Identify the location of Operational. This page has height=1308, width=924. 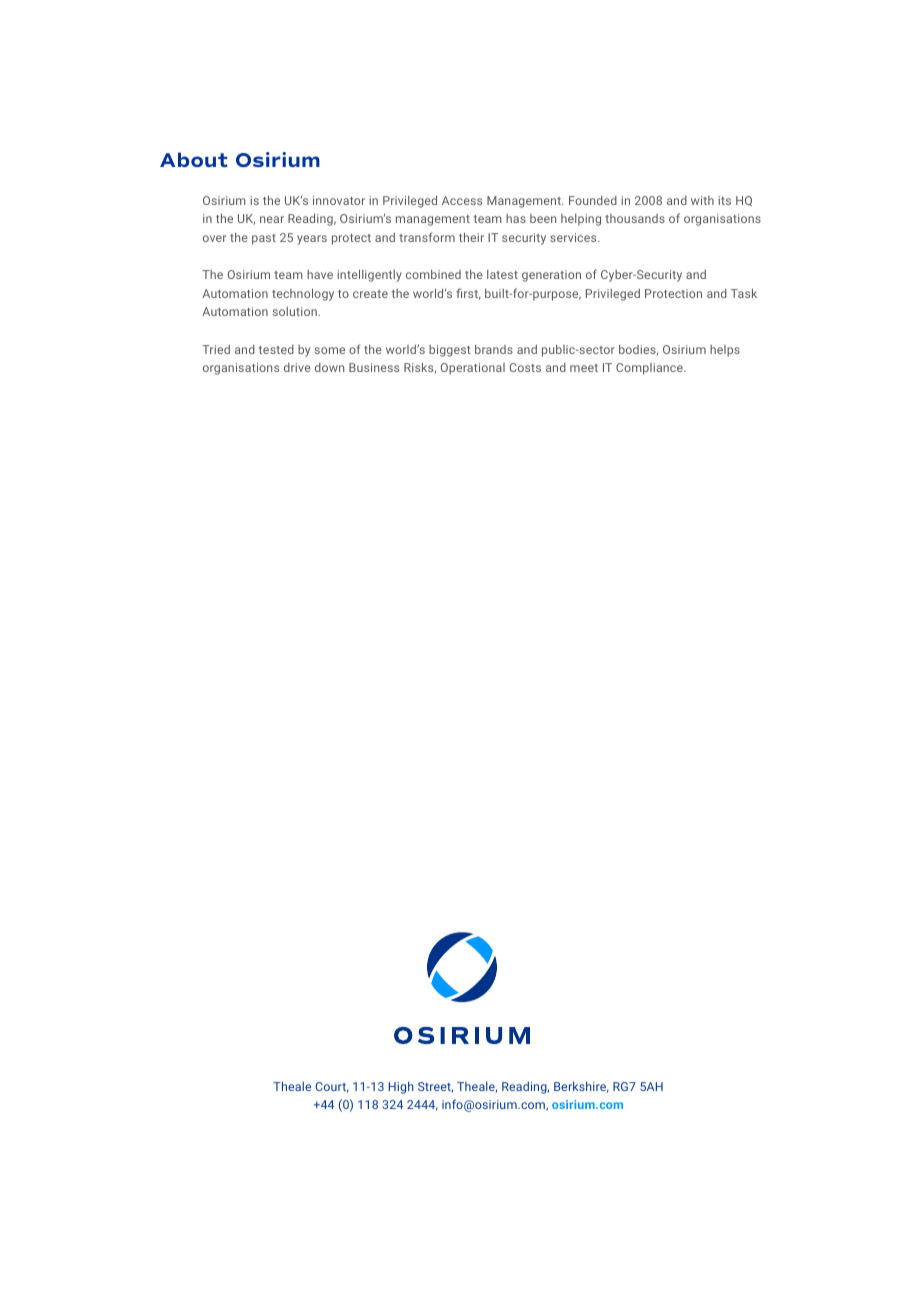
(473, 369).
